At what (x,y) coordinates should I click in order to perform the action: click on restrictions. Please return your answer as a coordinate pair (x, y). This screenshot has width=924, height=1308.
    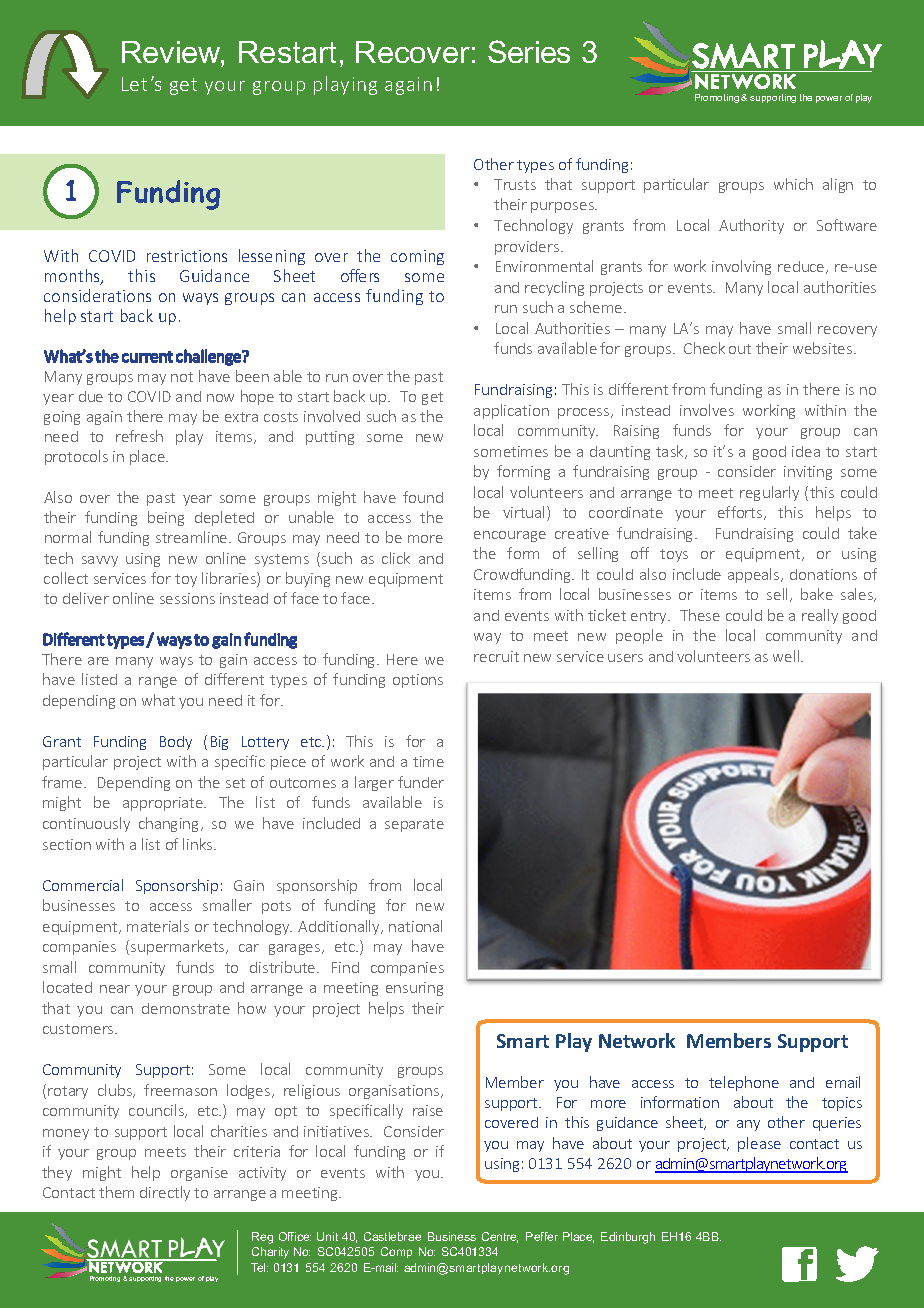
    Looking at the image, I should click on (187, 256).
